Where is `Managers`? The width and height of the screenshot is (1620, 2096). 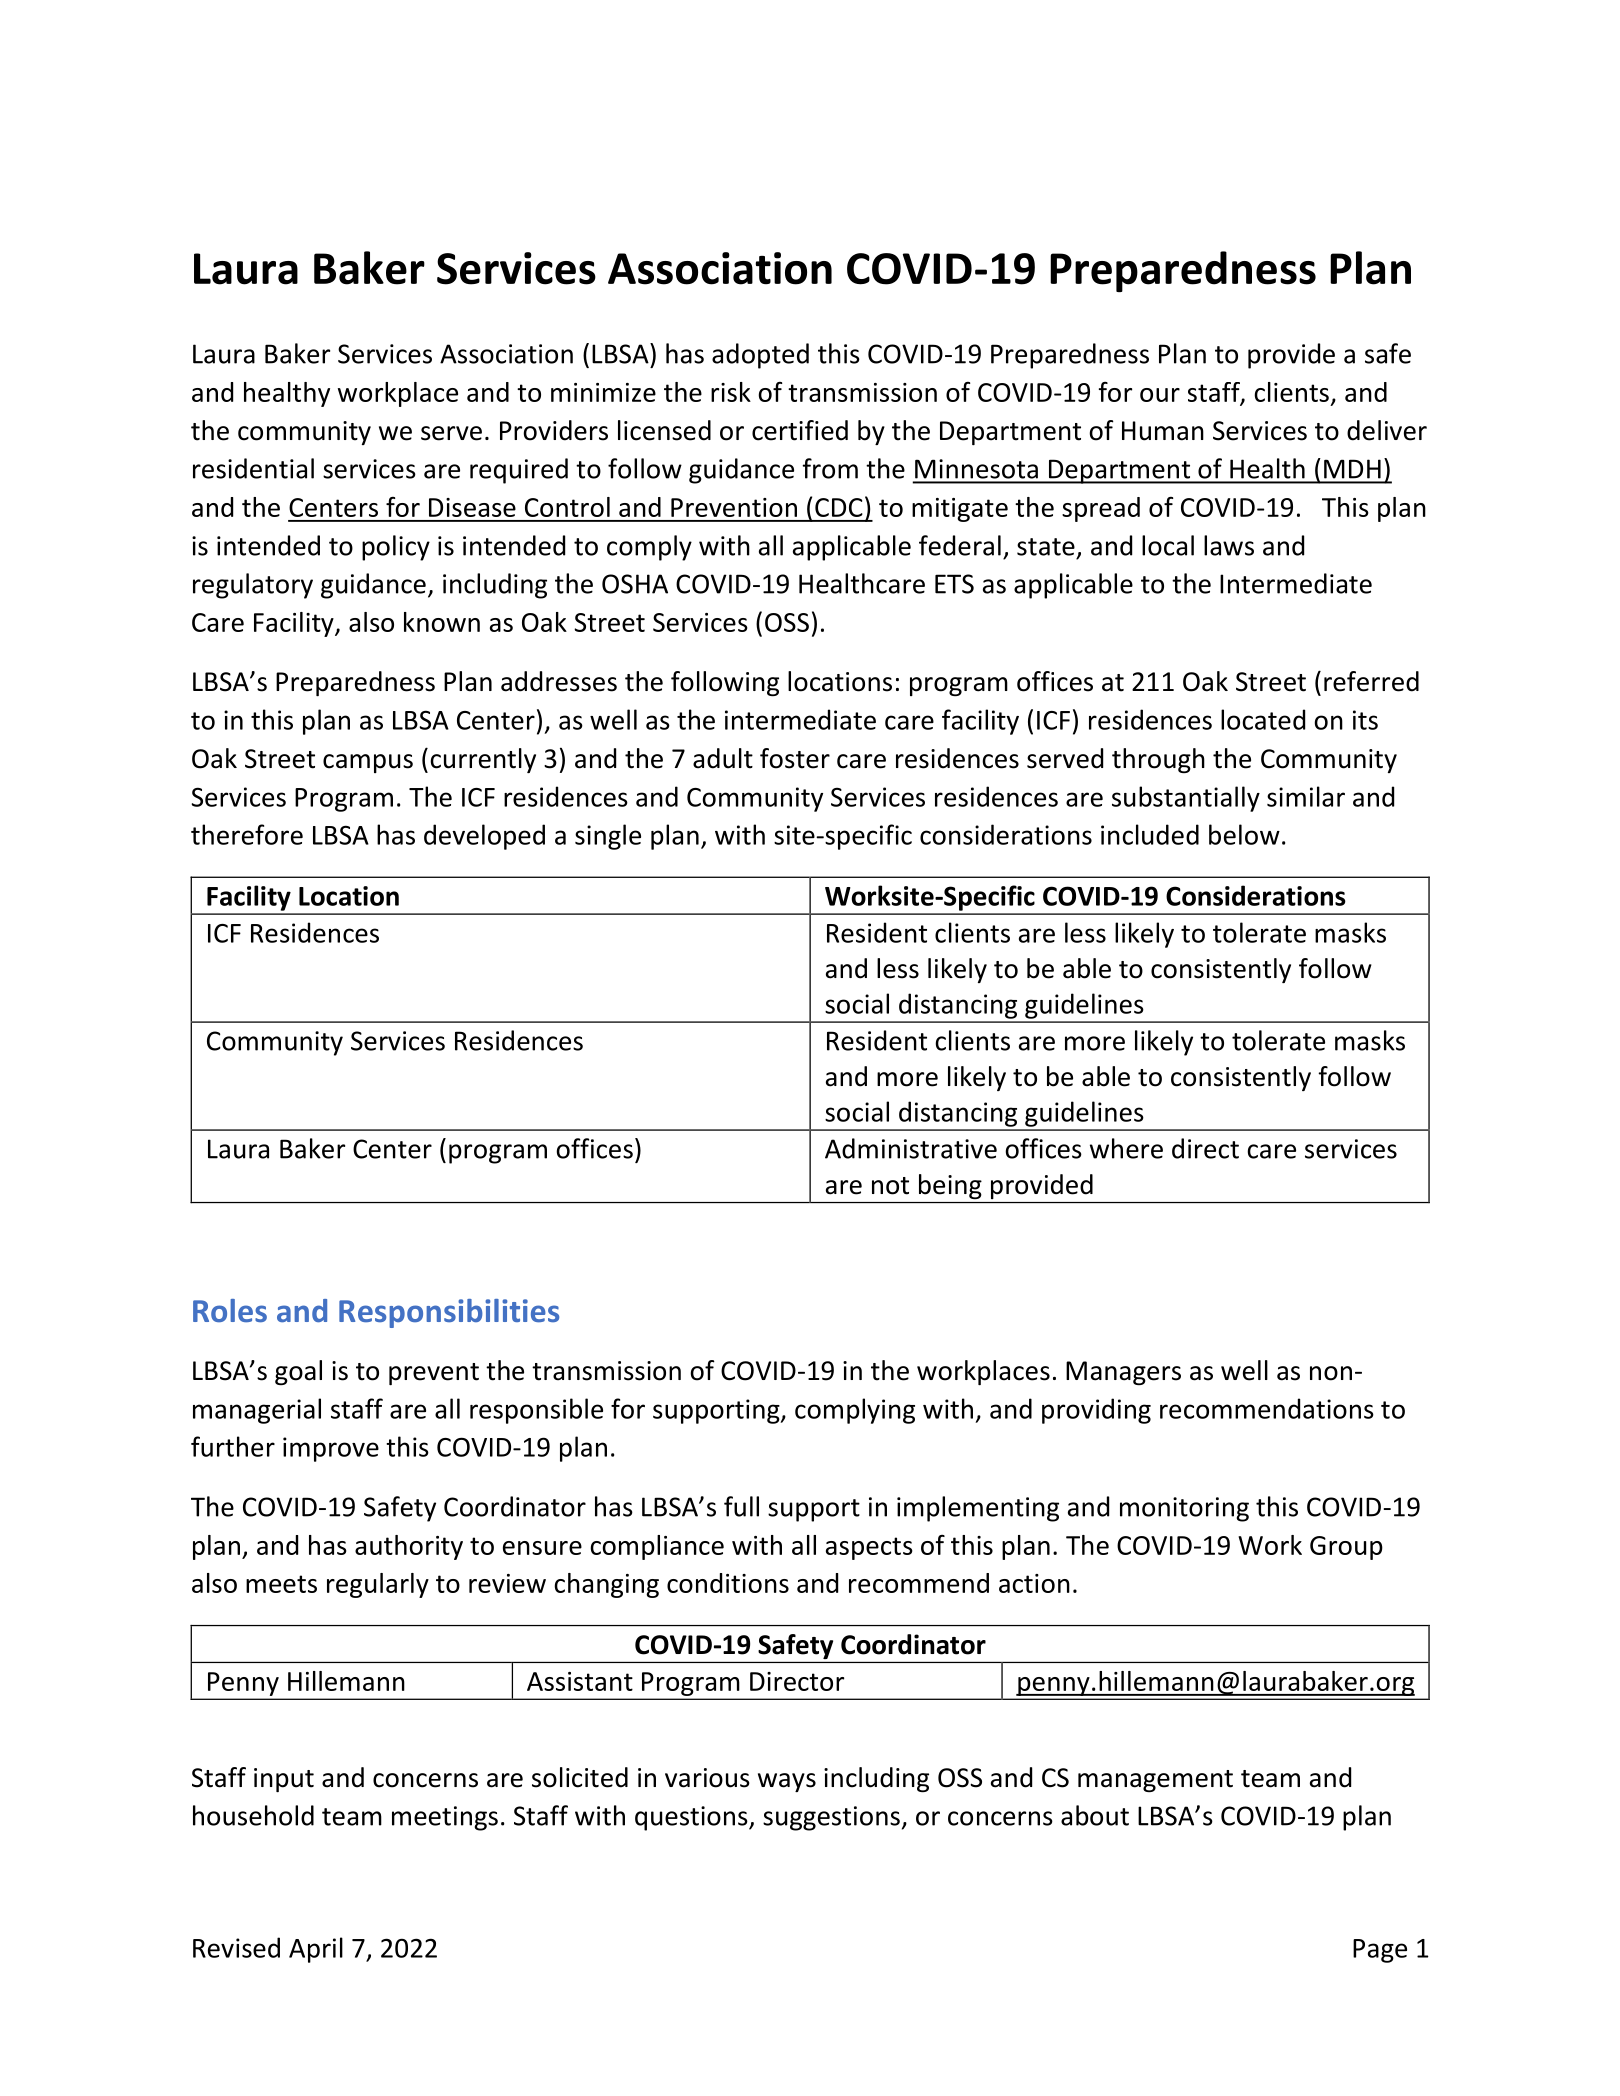
Managers is located at coordinates (1123, 1373).
